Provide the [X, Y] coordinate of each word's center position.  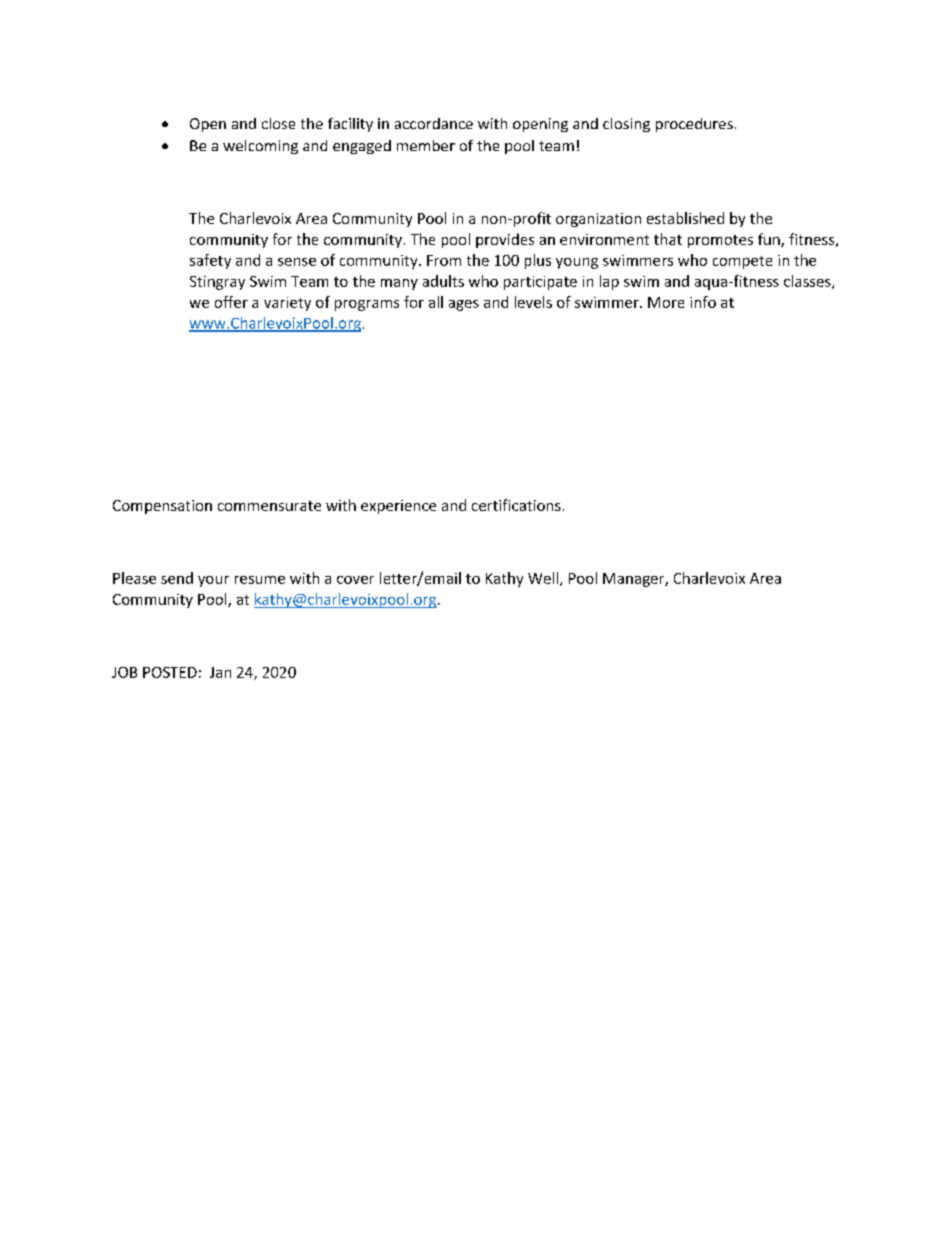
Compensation [162, 507]
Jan [220, 672]
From [444, 260]
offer [231, 302]
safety [210, 261]
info [703, 302]
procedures [694, 125]
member [426, 145]
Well [544, 579]
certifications [516, 505]
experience [398, 507]
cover [355, 580]
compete [742, 262]
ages [464, 305]
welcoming [260, 147]
